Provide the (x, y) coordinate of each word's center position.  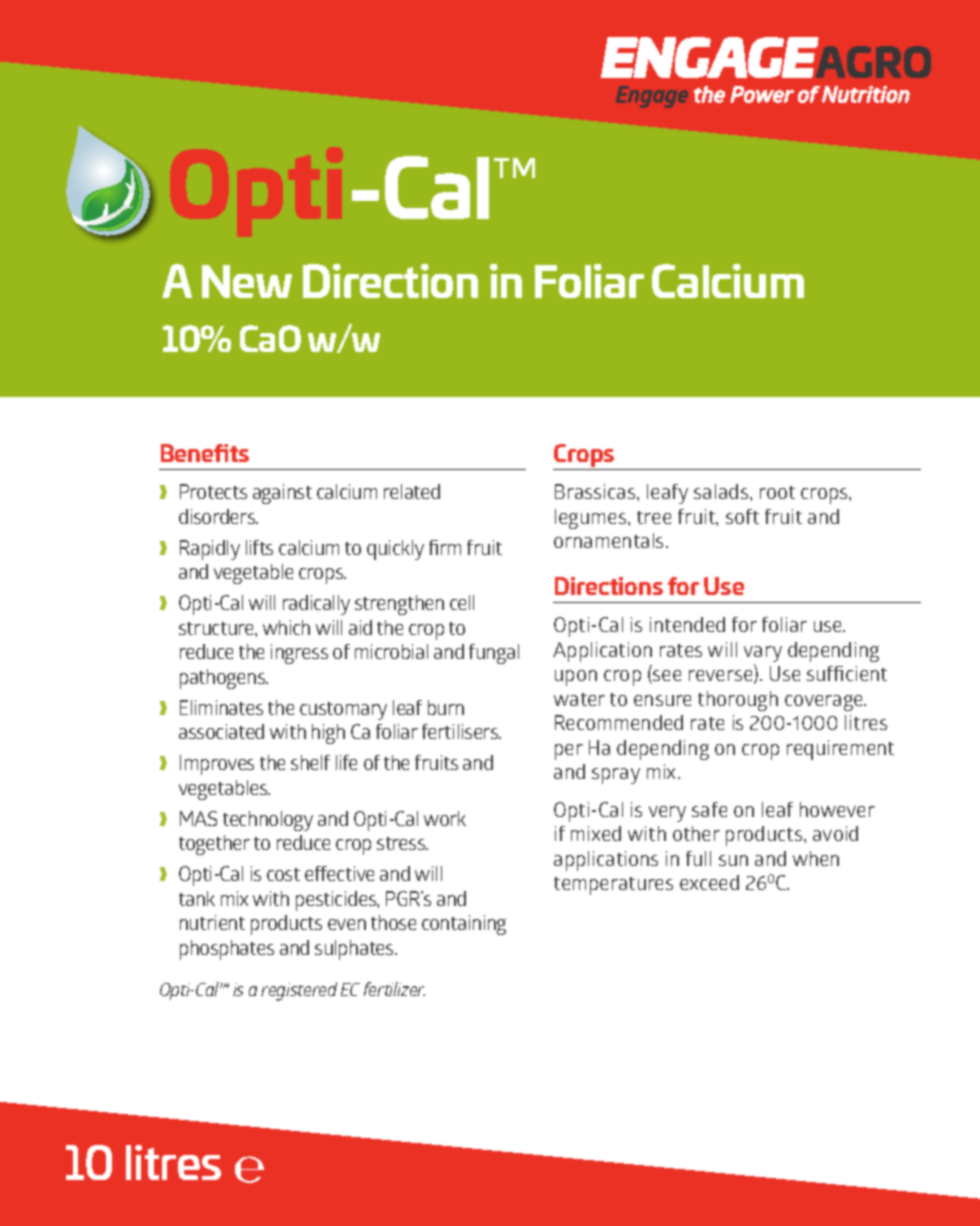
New (247, 281)
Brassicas (596, 491)
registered (299, 991)
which (286, 627)
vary (763, 655)
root (777, 492)
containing (464, 925)
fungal (494, 654)
